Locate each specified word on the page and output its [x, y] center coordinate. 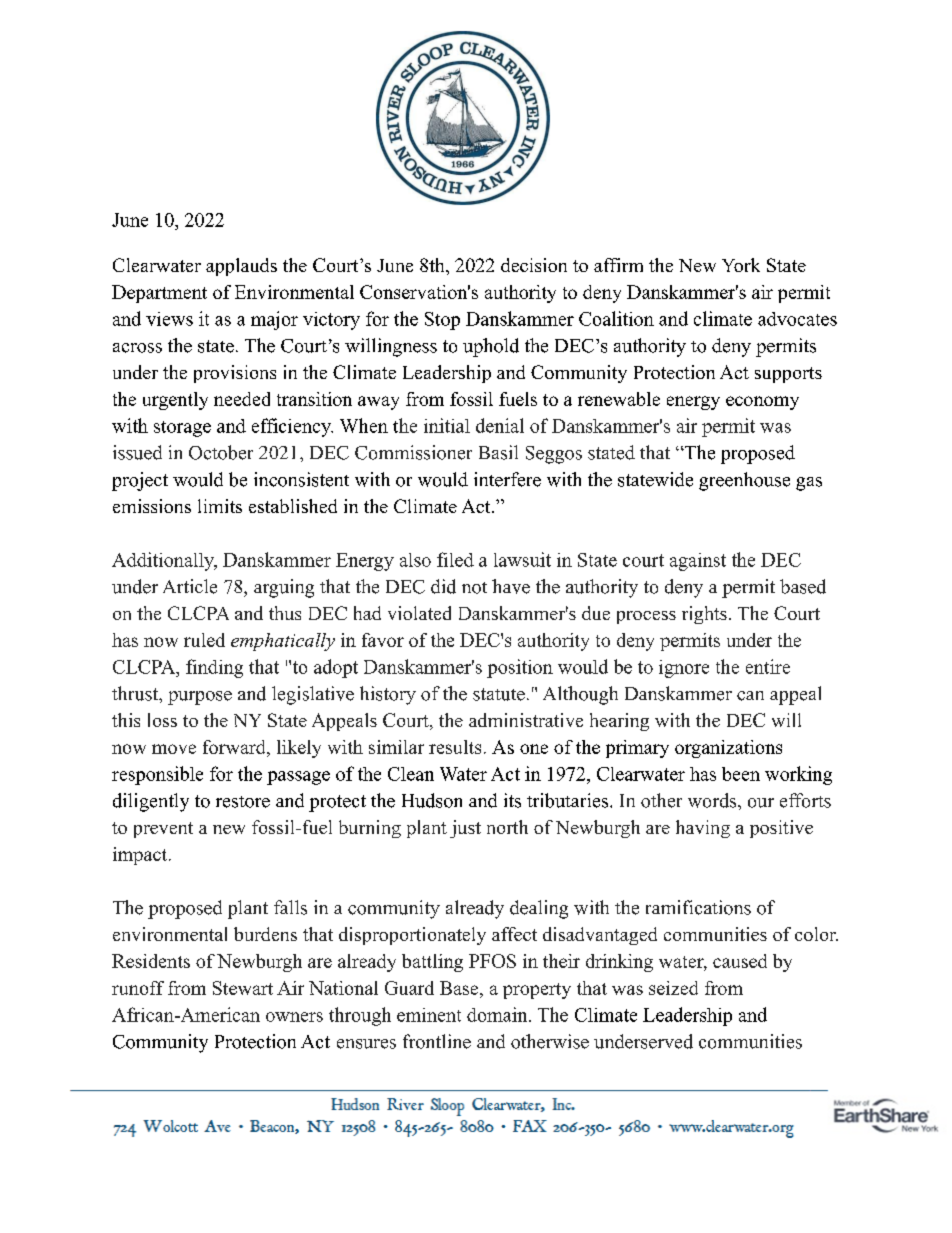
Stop [442, 321]
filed [455, 559]
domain [498, 1014]
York [741, 265]
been [741, 774]
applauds [241, 267]
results [455, 747]
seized [673, 988]
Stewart [243, 988]
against [698, 562]
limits [220, 506]
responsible [157, 775]
